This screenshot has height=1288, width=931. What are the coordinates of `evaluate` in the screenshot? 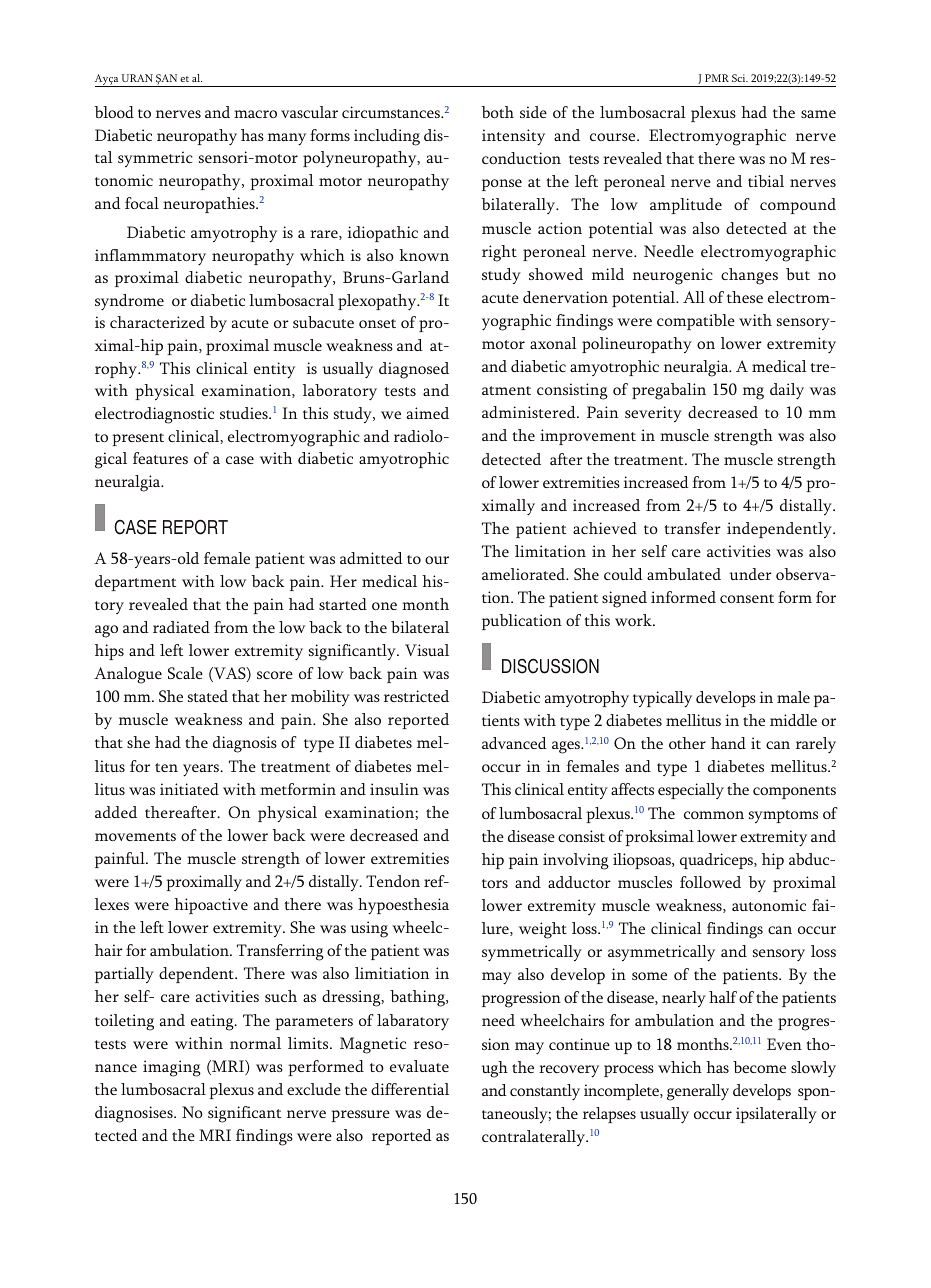 It's located at (419, 1066).
